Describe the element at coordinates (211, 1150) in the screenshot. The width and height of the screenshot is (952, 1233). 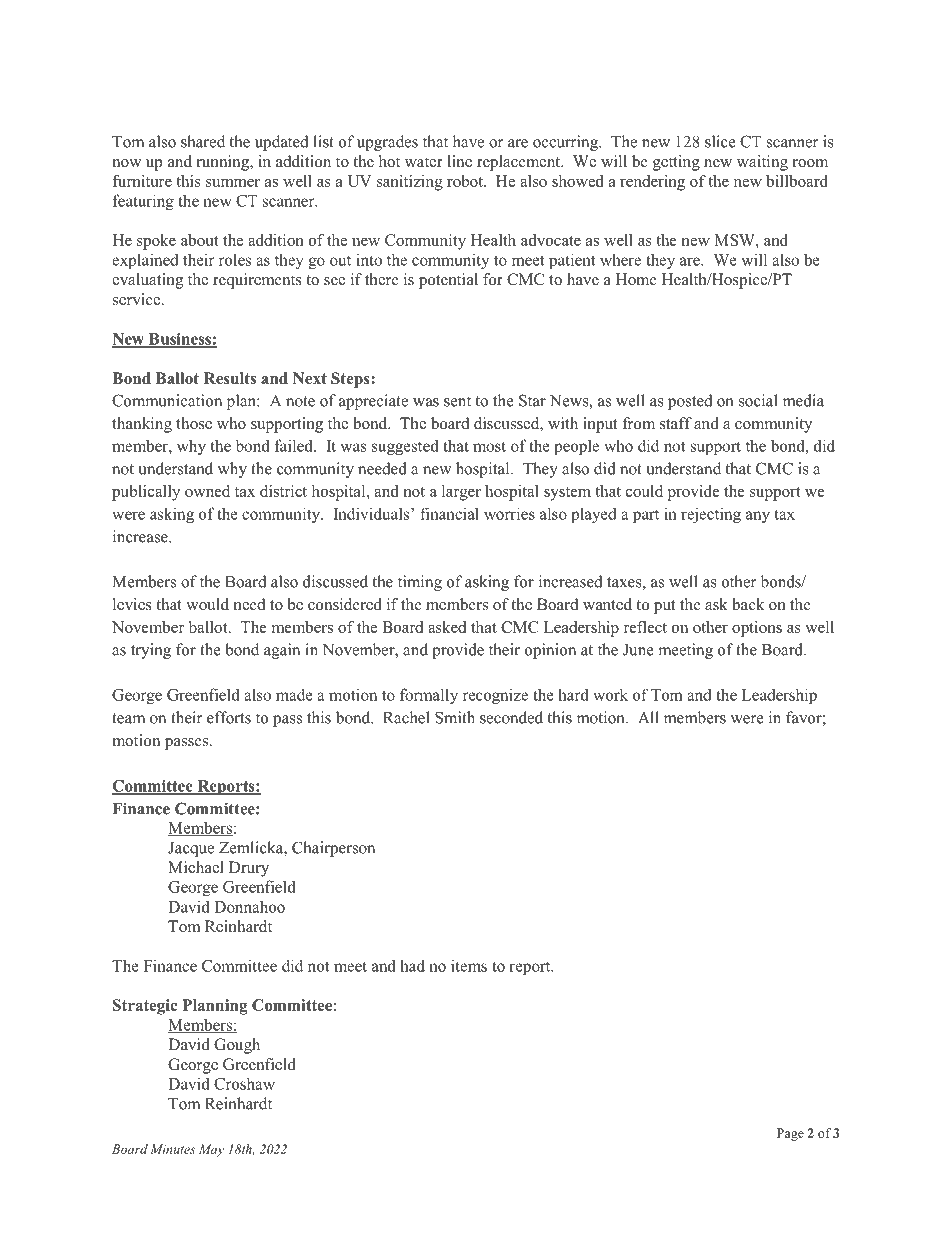
I see `May` at that location.
